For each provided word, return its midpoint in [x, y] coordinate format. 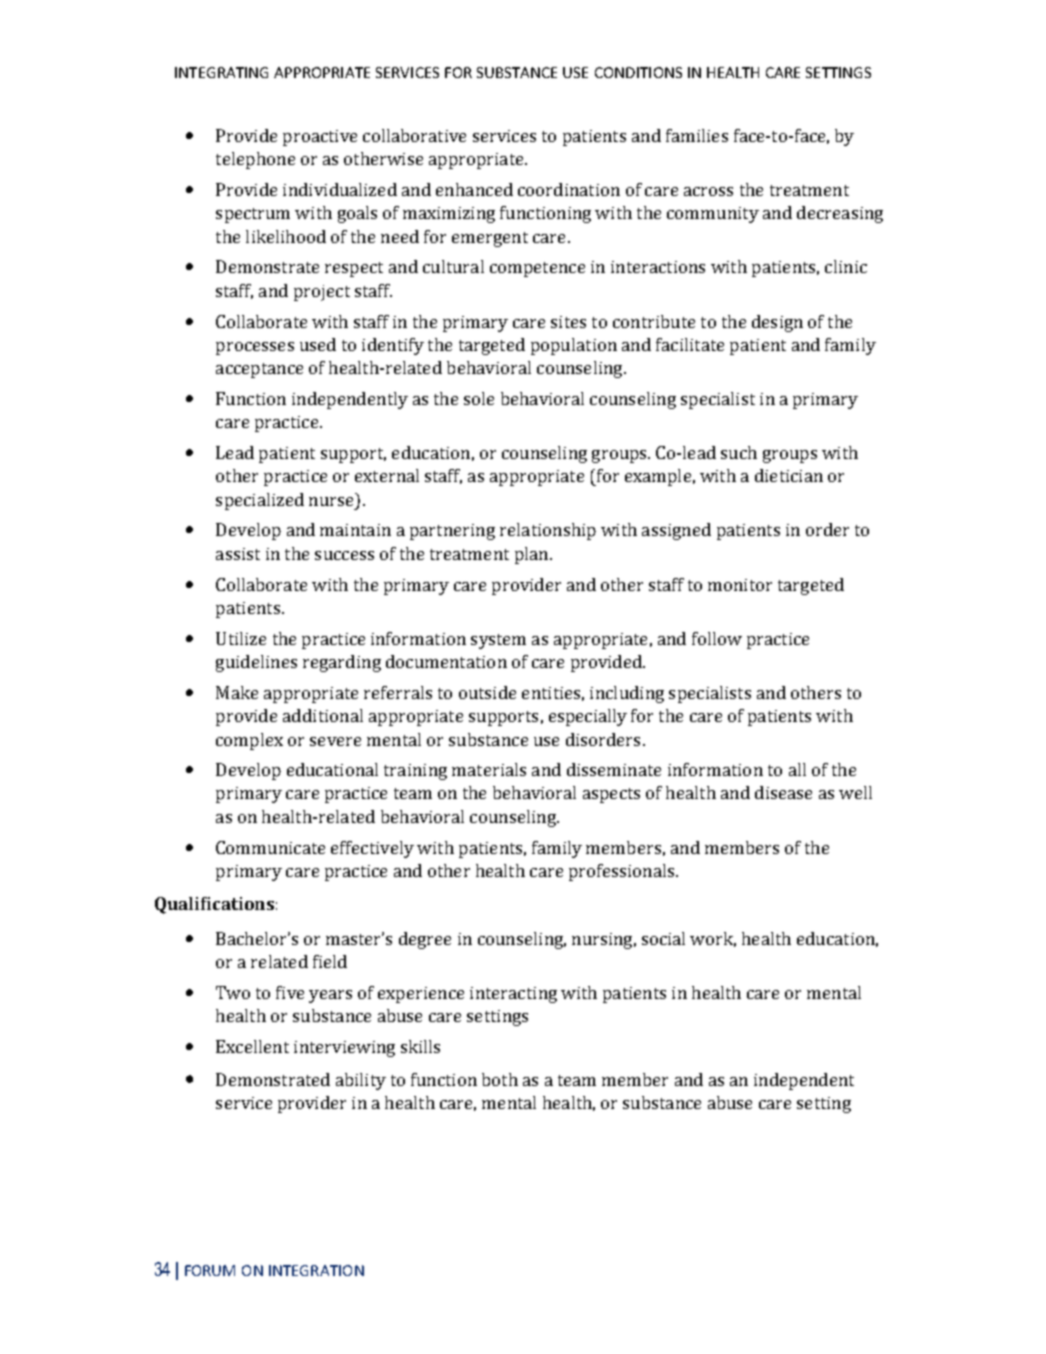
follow [717, 638]
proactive [320, 138]
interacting [513, 995]
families [697, 135]
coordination [569, 189]
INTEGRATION [316, 1270]
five [290, 992]
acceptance [259, 370]
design [777, 323]
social [663, 938]
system [498, 641]
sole [479, 398]
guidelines [256, 663]
